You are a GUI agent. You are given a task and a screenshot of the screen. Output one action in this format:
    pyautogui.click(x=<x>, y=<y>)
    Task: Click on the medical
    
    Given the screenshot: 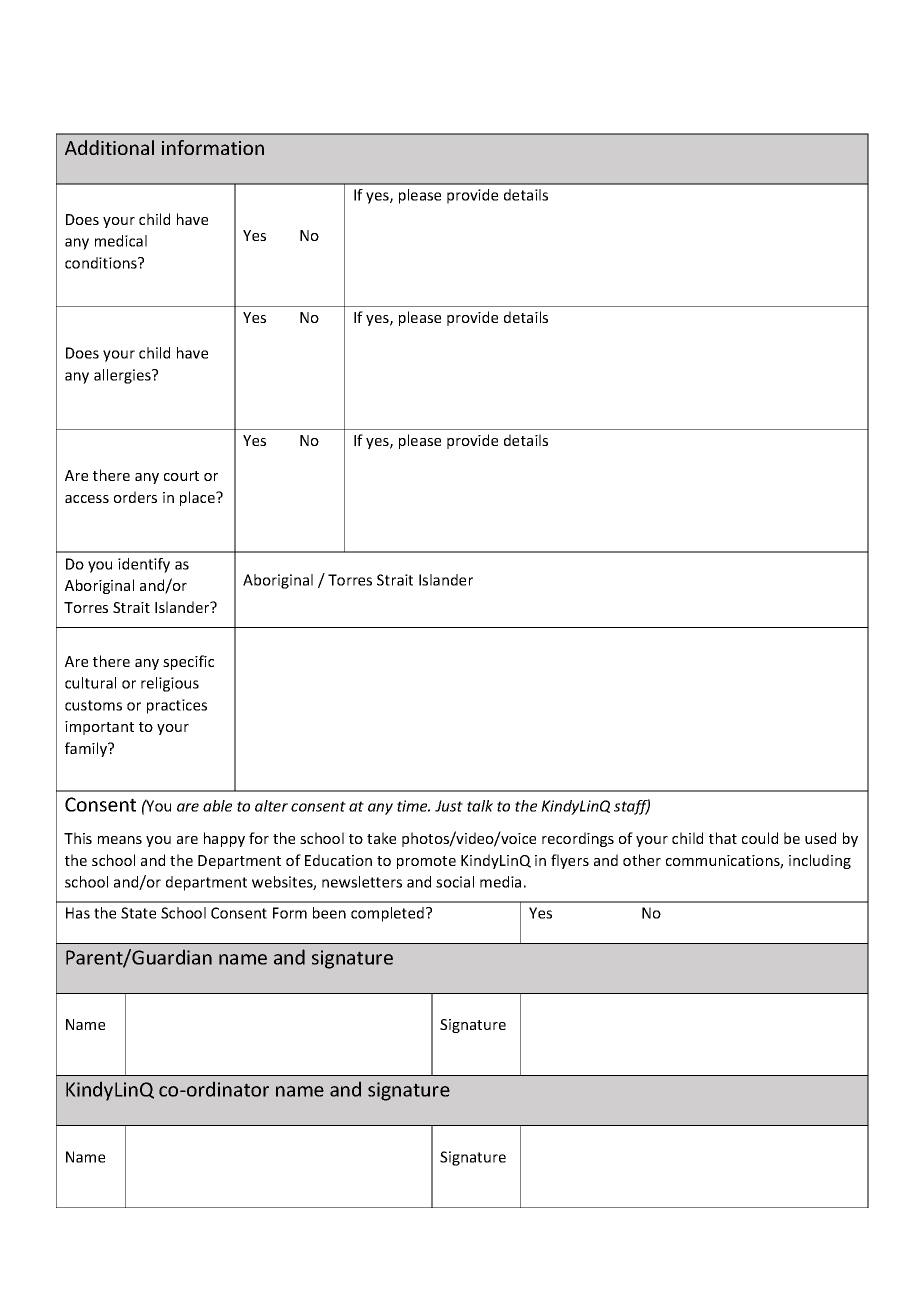 What is the action you would take?
    pyautogui.click(x=121, y=241)
